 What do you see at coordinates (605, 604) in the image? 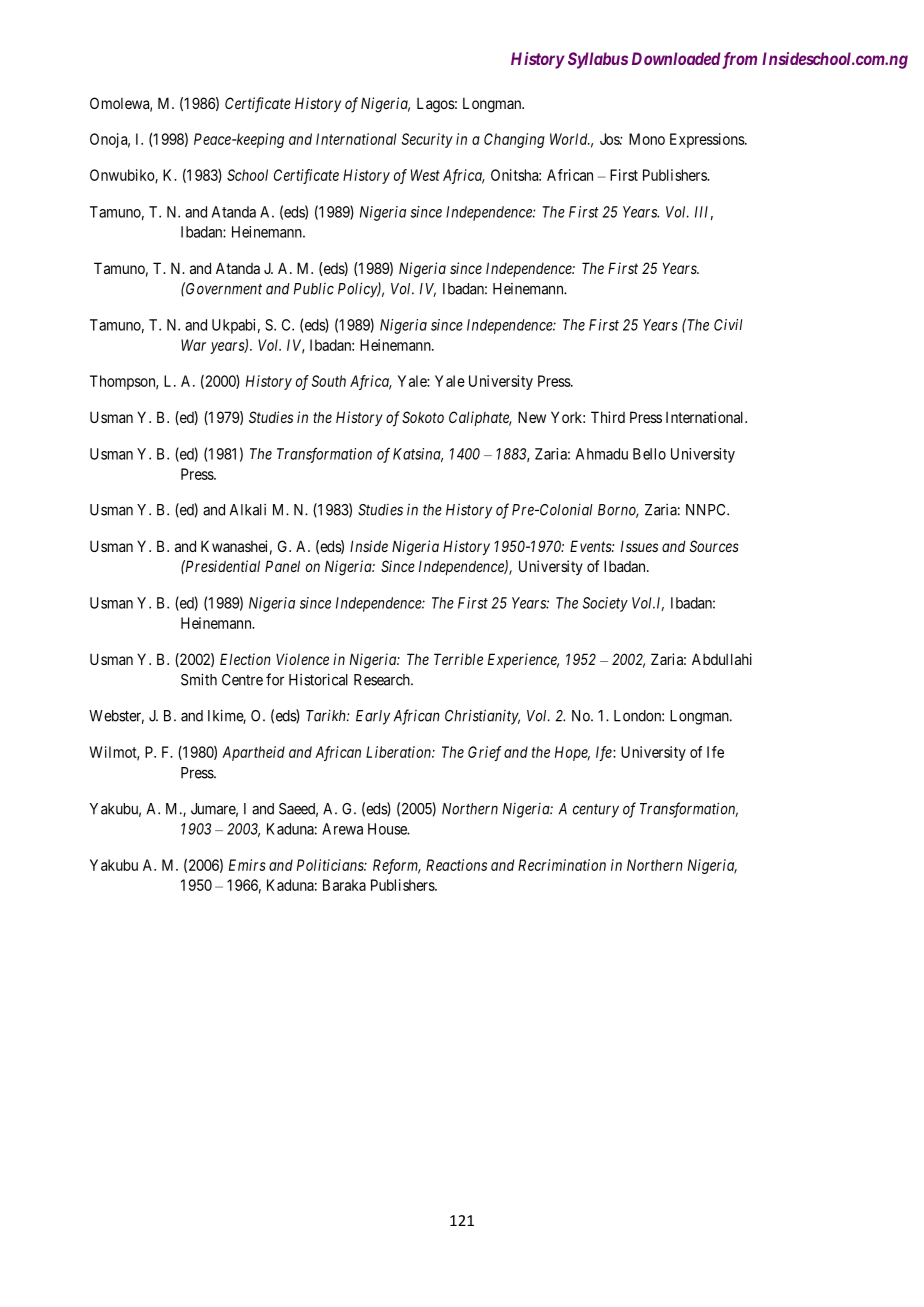
I see `Society` at bounding box center [605, 604].
